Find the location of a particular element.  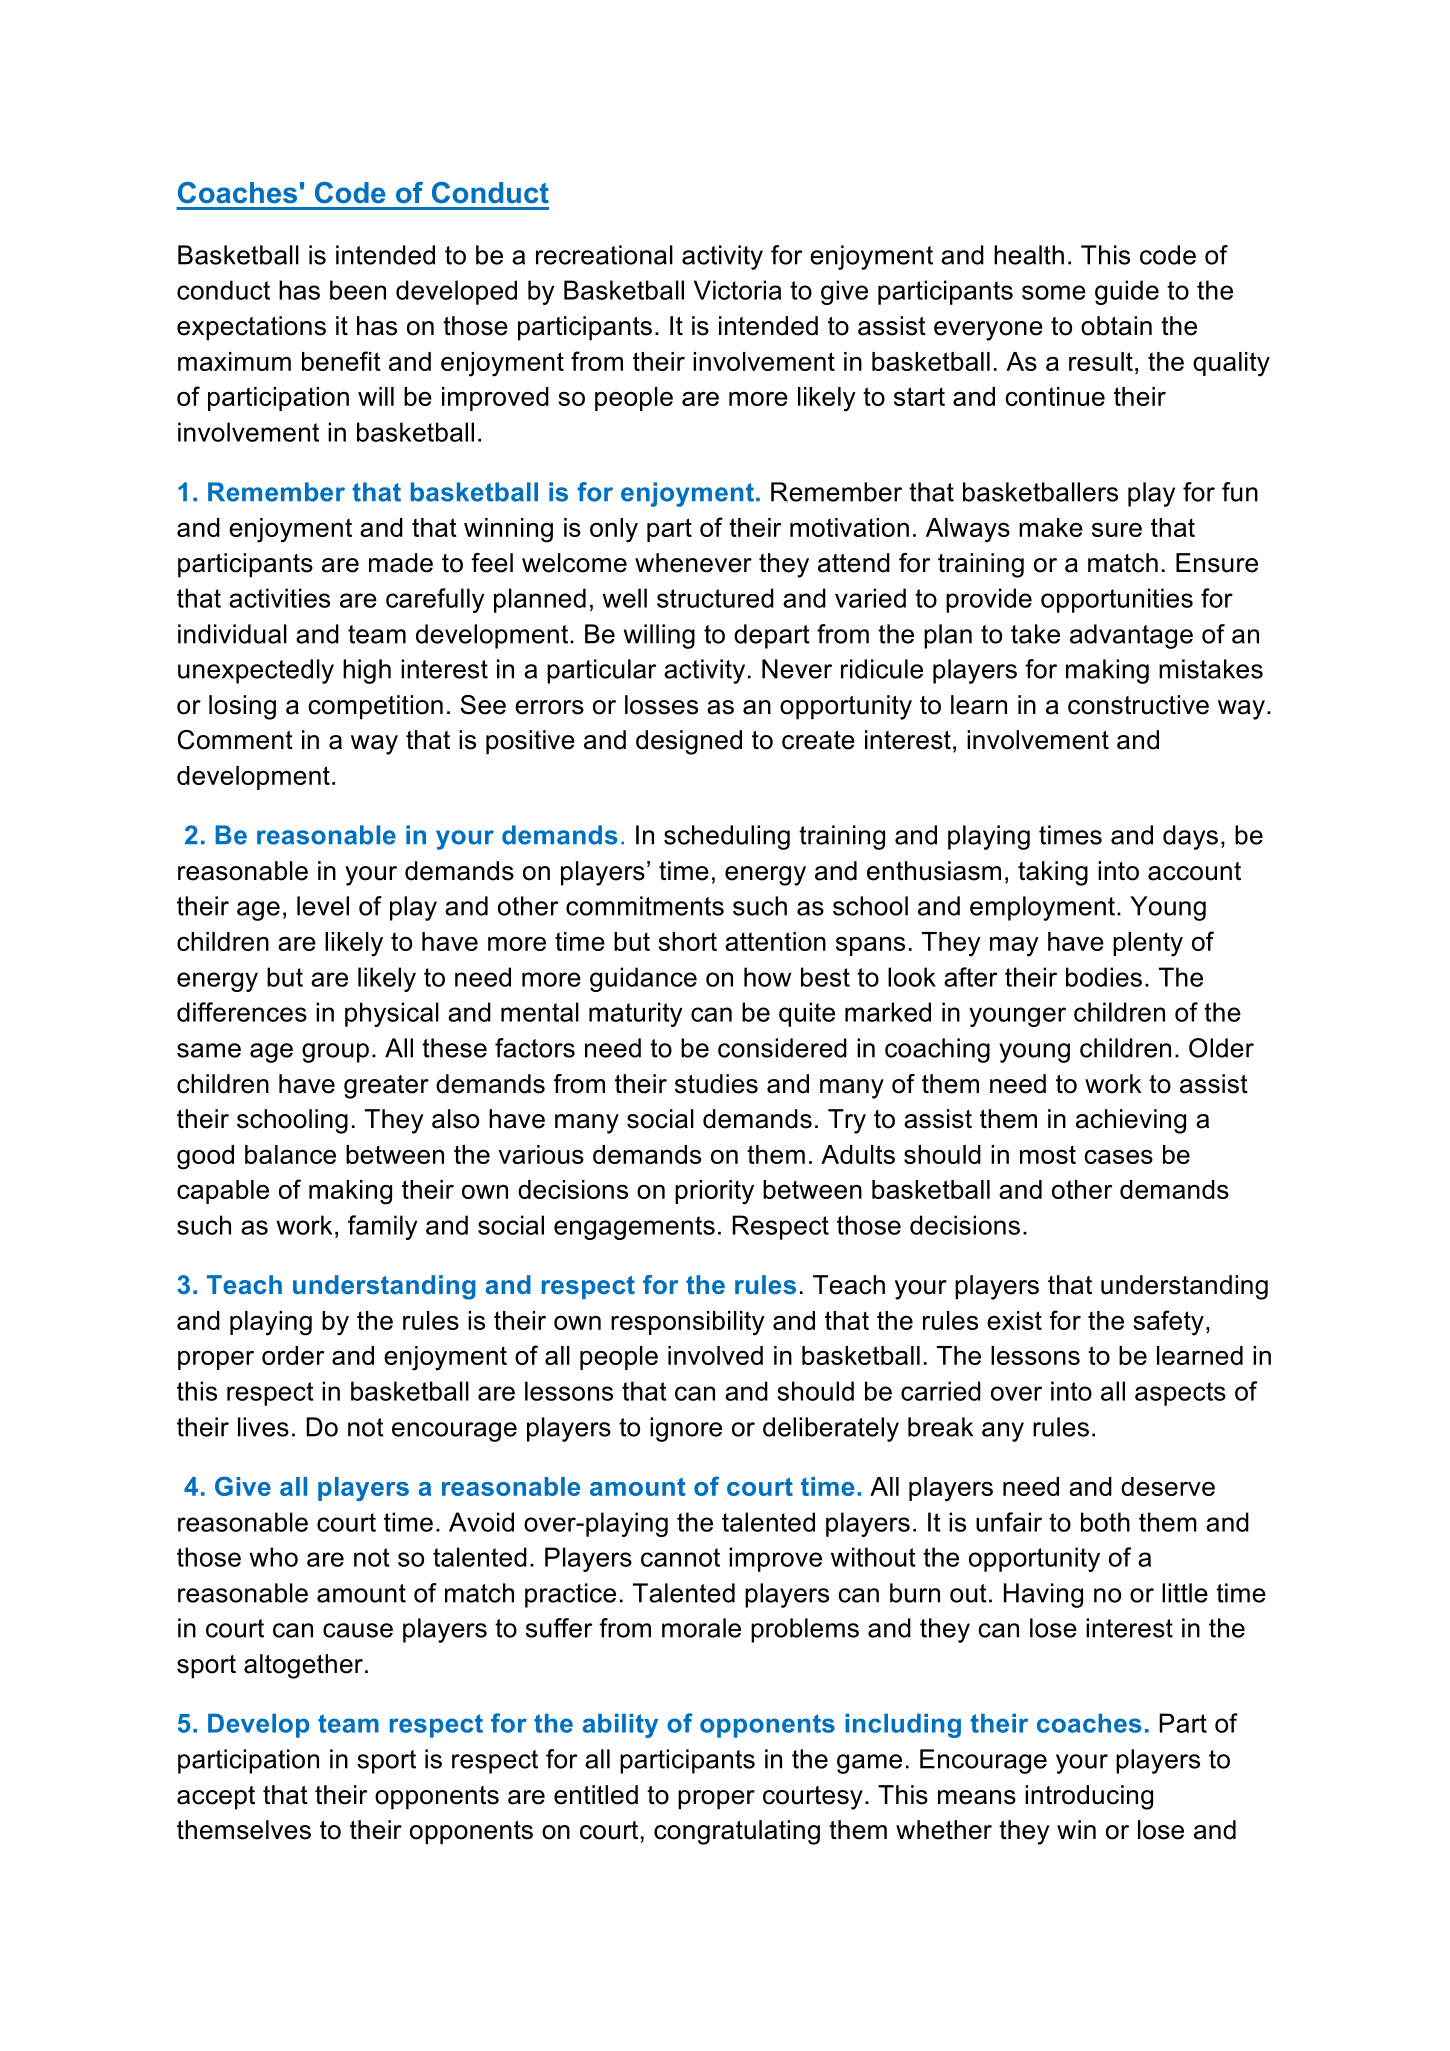

safety is located at coordinates (1168, 1323).
